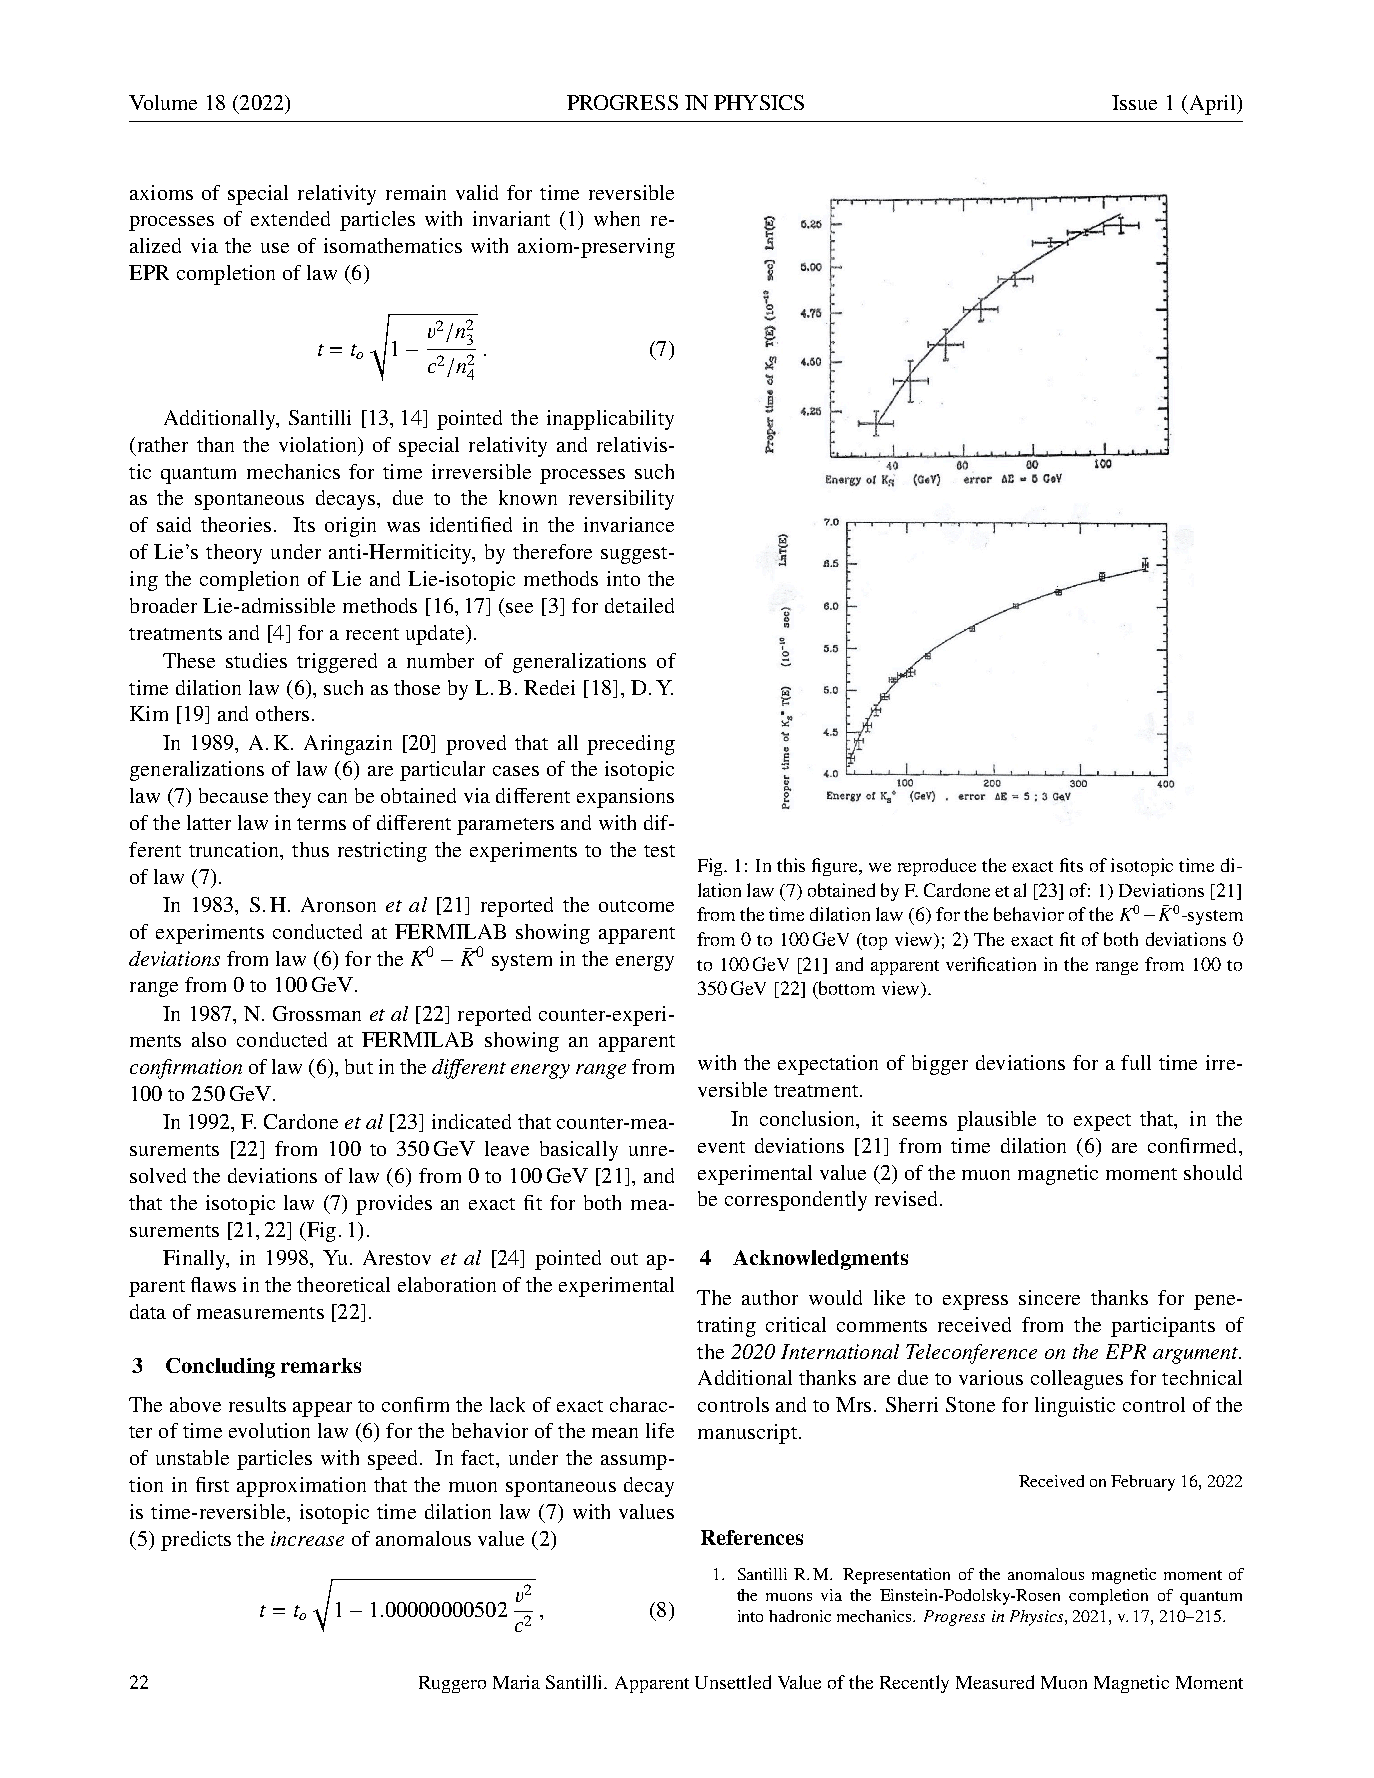  Describe the element at coordinates (1134, 102) in the screenshot. I see `Issue` at that location.
